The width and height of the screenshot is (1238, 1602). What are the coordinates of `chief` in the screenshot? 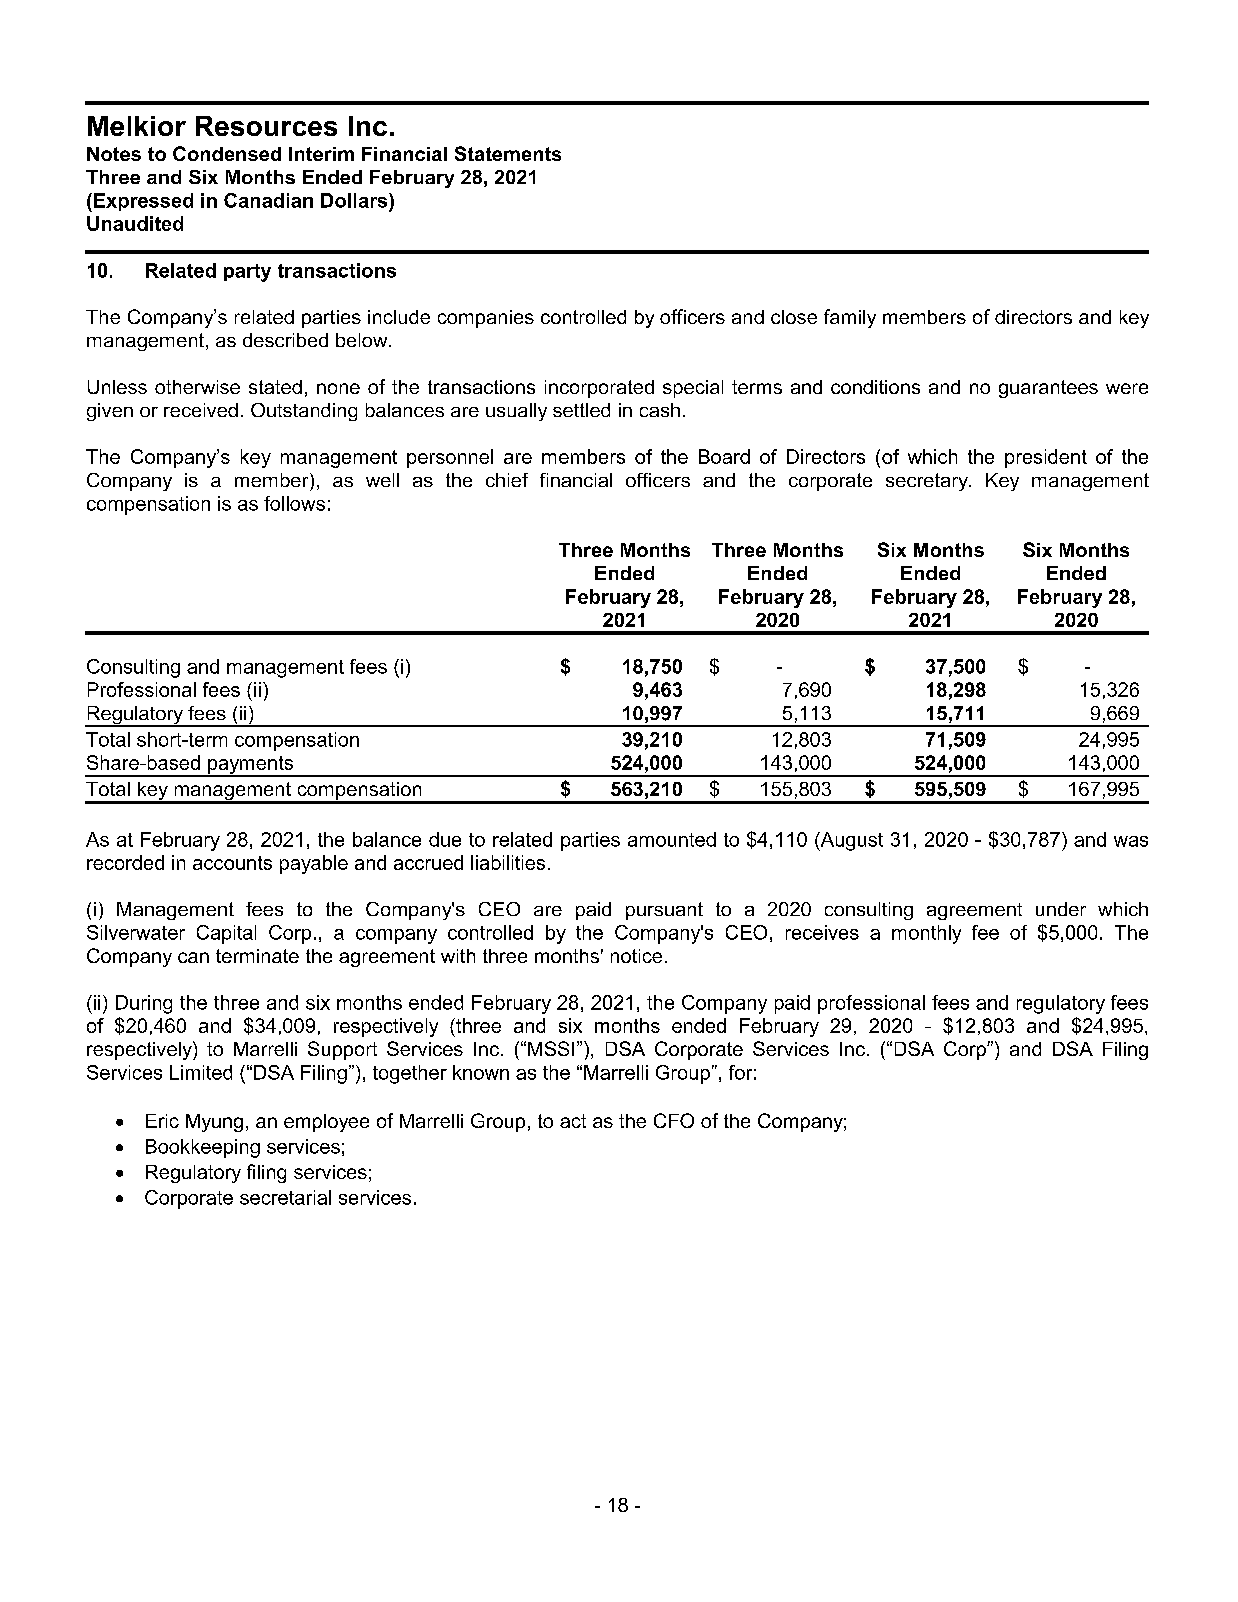 It's located at (507, 480).
